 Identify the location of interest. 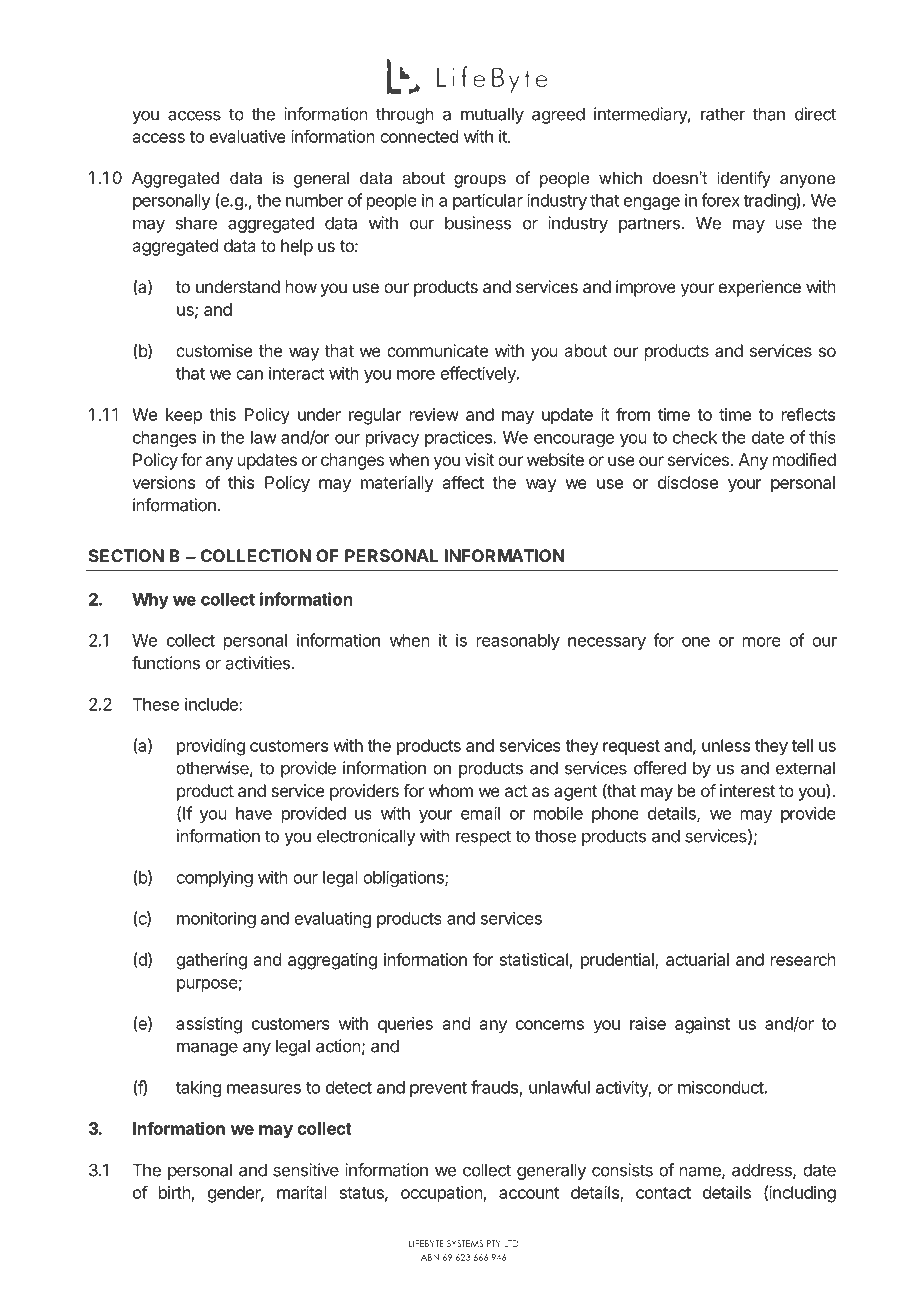
(747, 790).
